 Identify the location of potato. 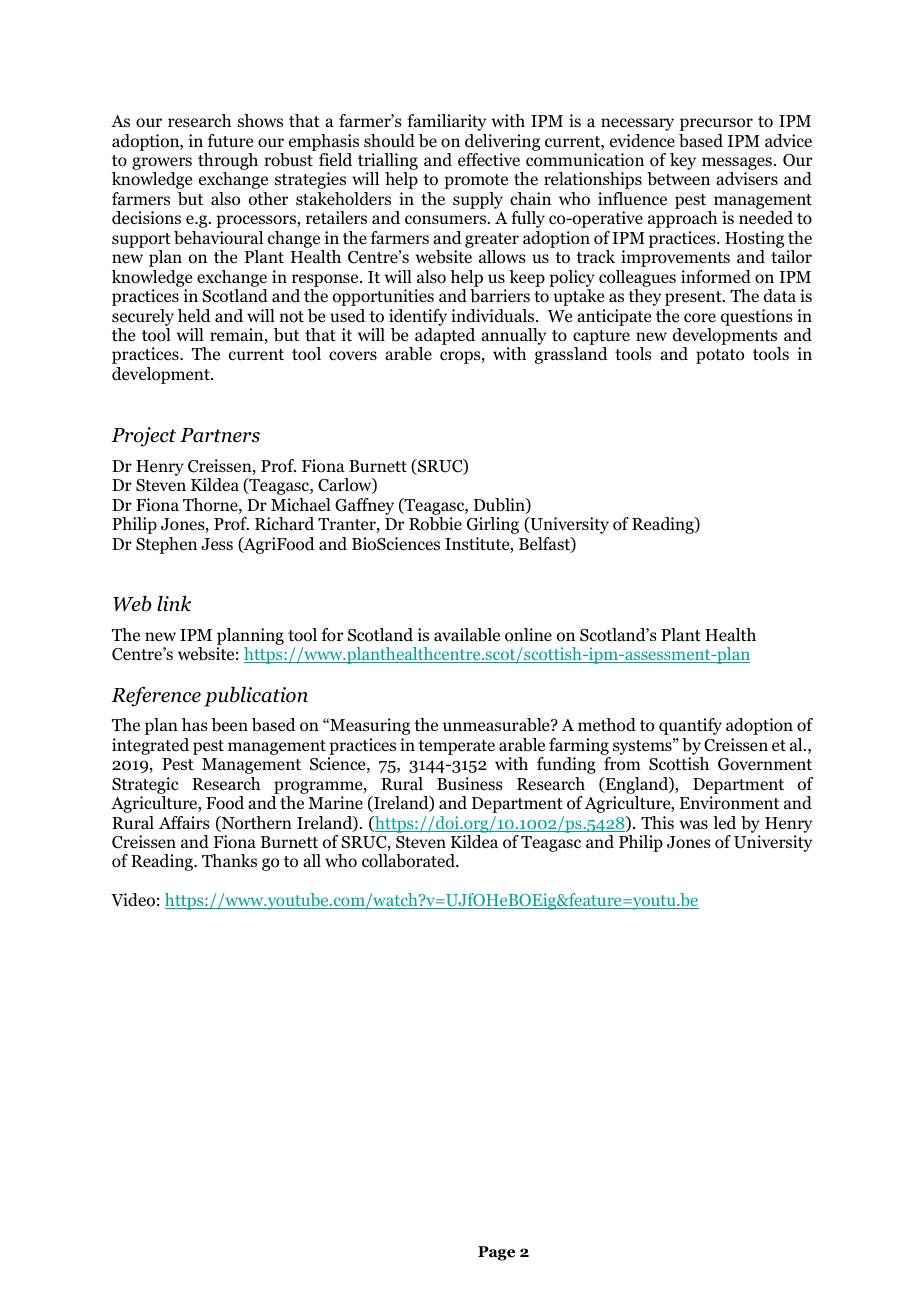
(720, 356).
